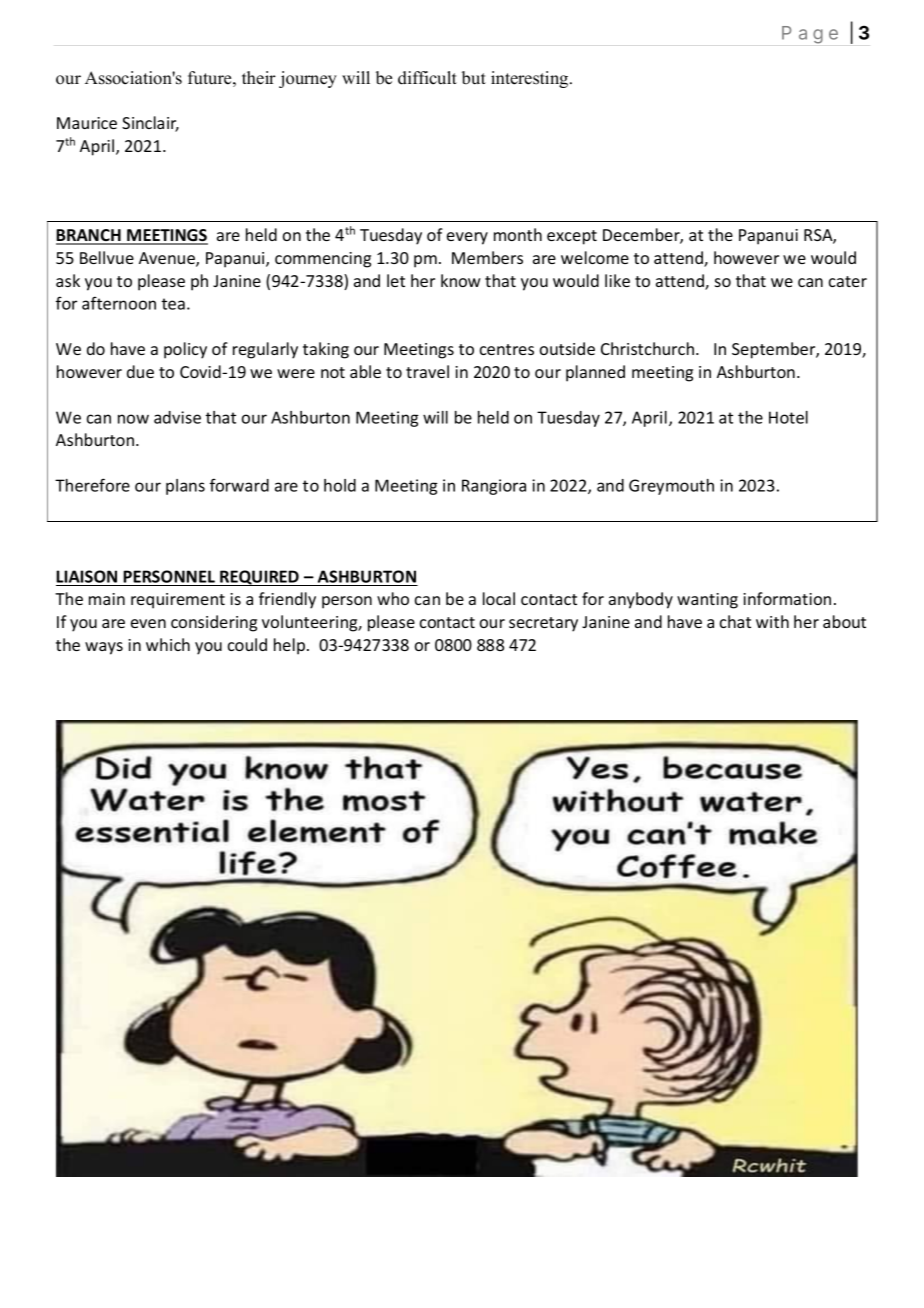 The height and width of the screenshot is (1308, 924). Describe the element at coordinates (467, 238) in the screenshot. I see `every` at that location.
